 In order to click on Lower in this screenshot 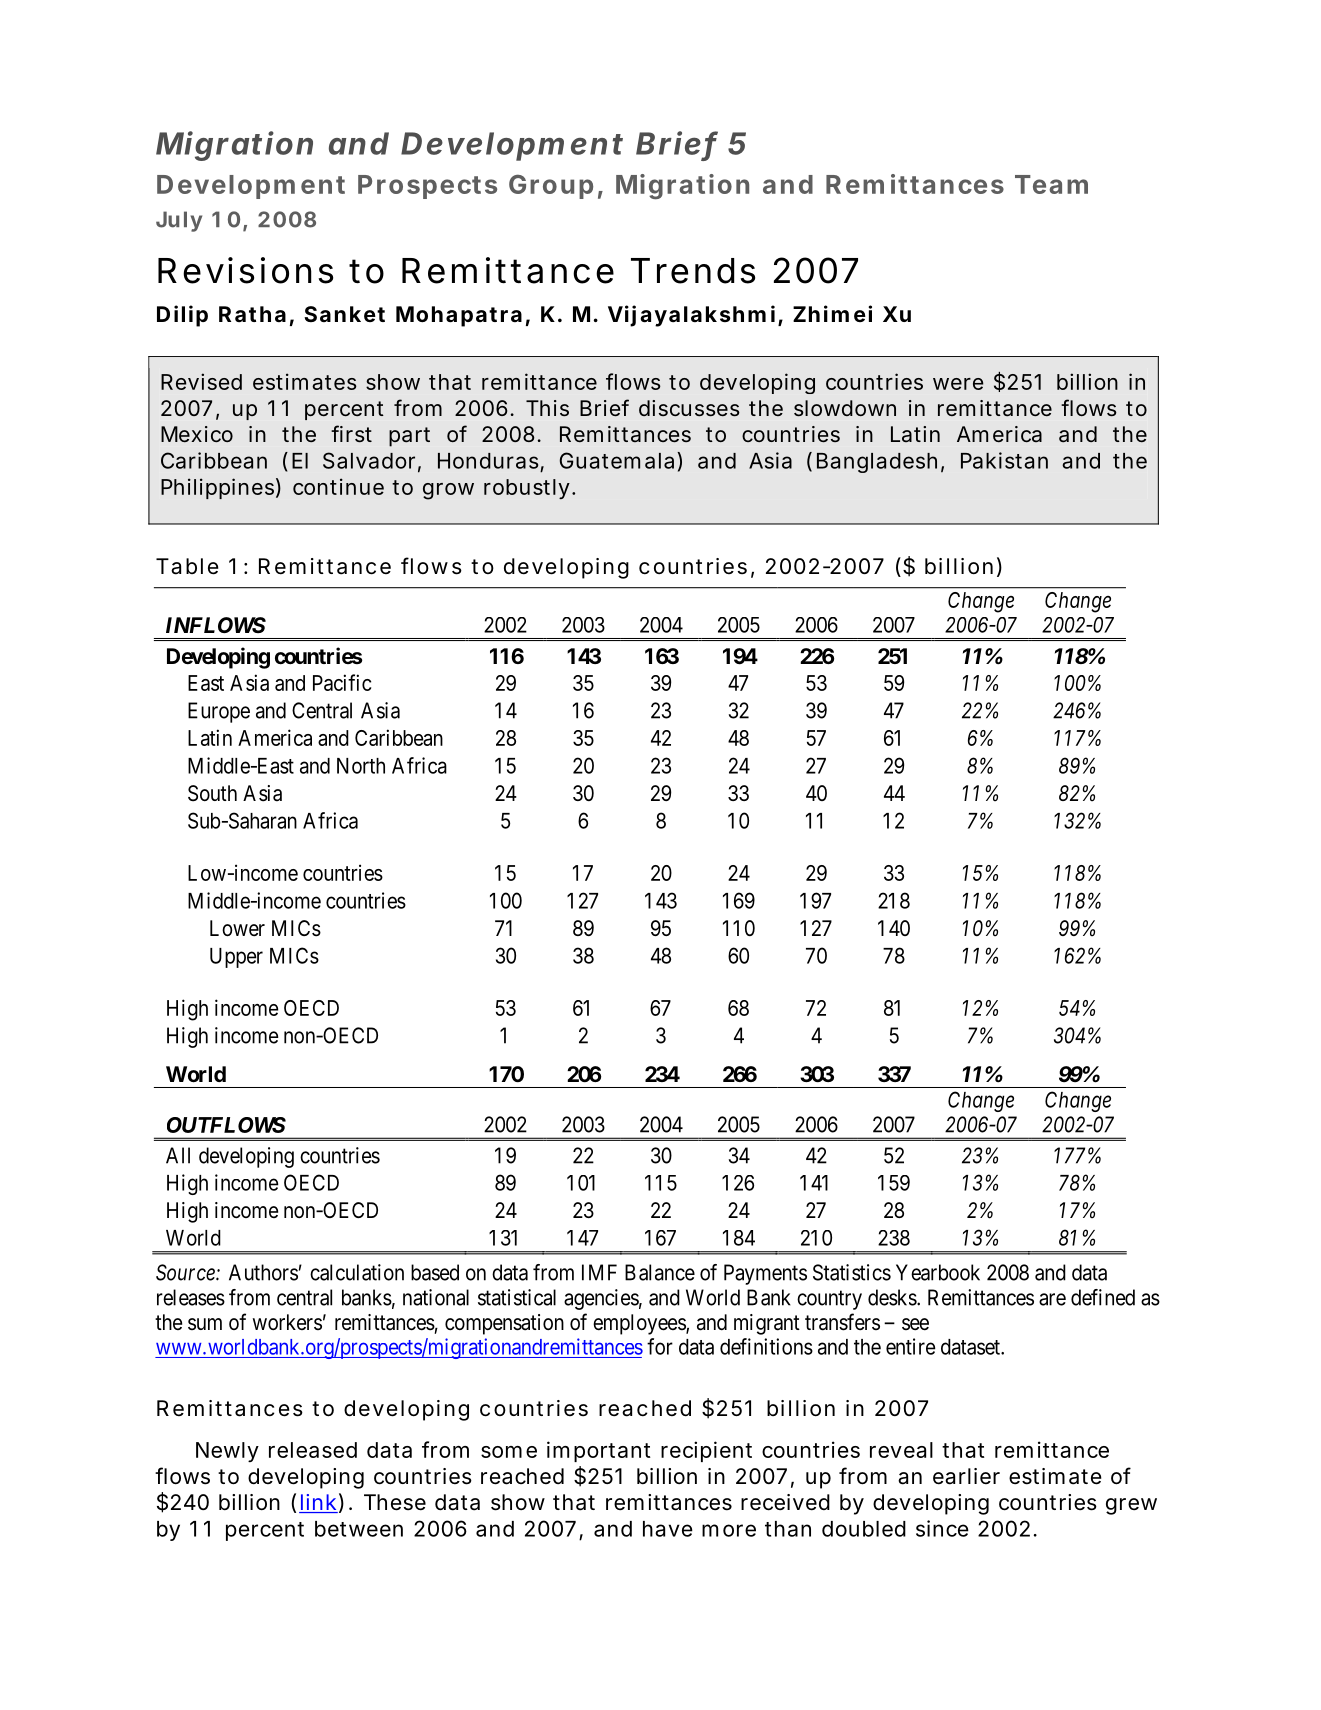, I will do `click(237, 928)`.
